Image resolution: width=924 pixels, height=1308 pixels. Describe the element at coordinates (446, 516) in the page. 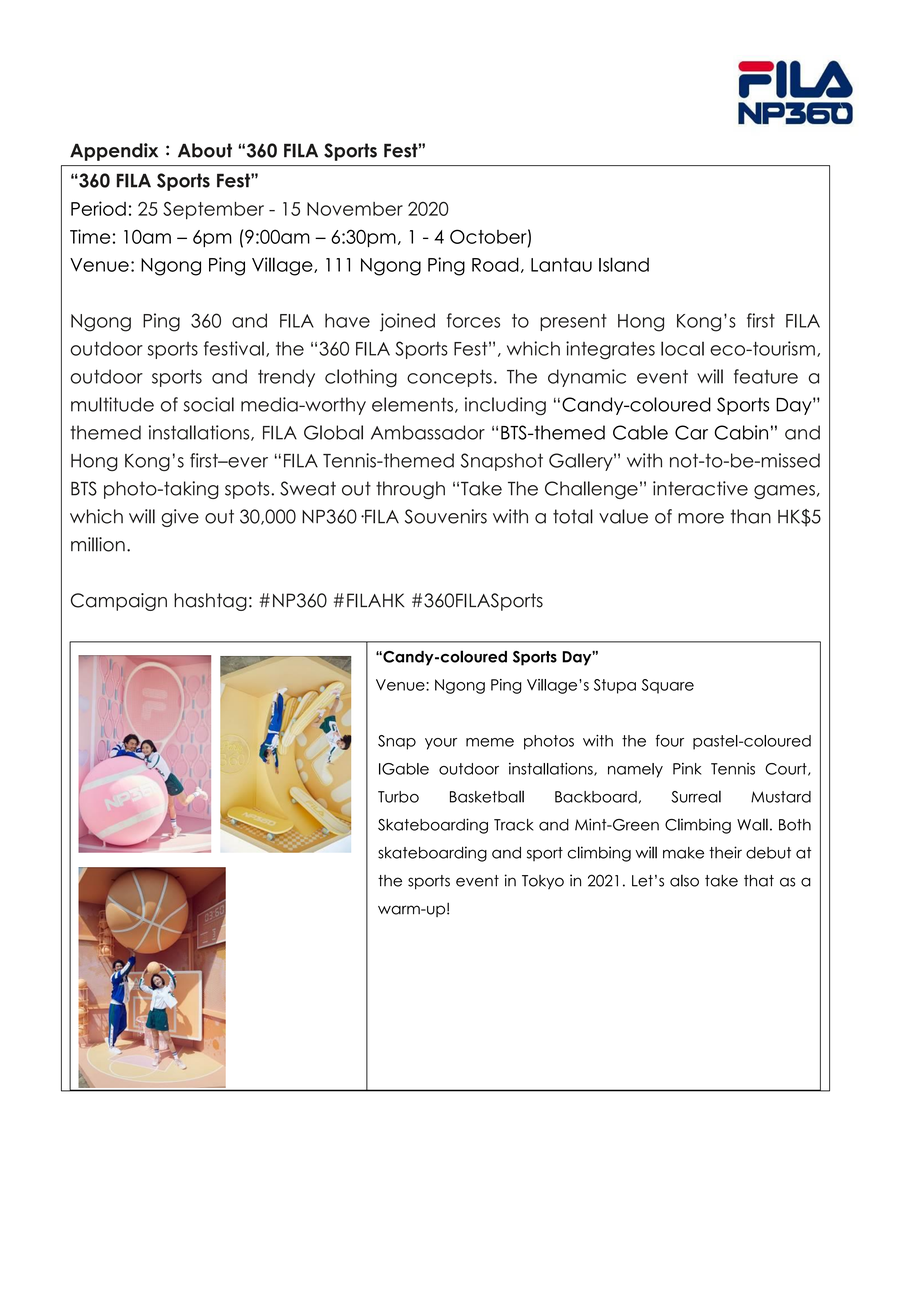

I see `Souvenirs` at that location.
